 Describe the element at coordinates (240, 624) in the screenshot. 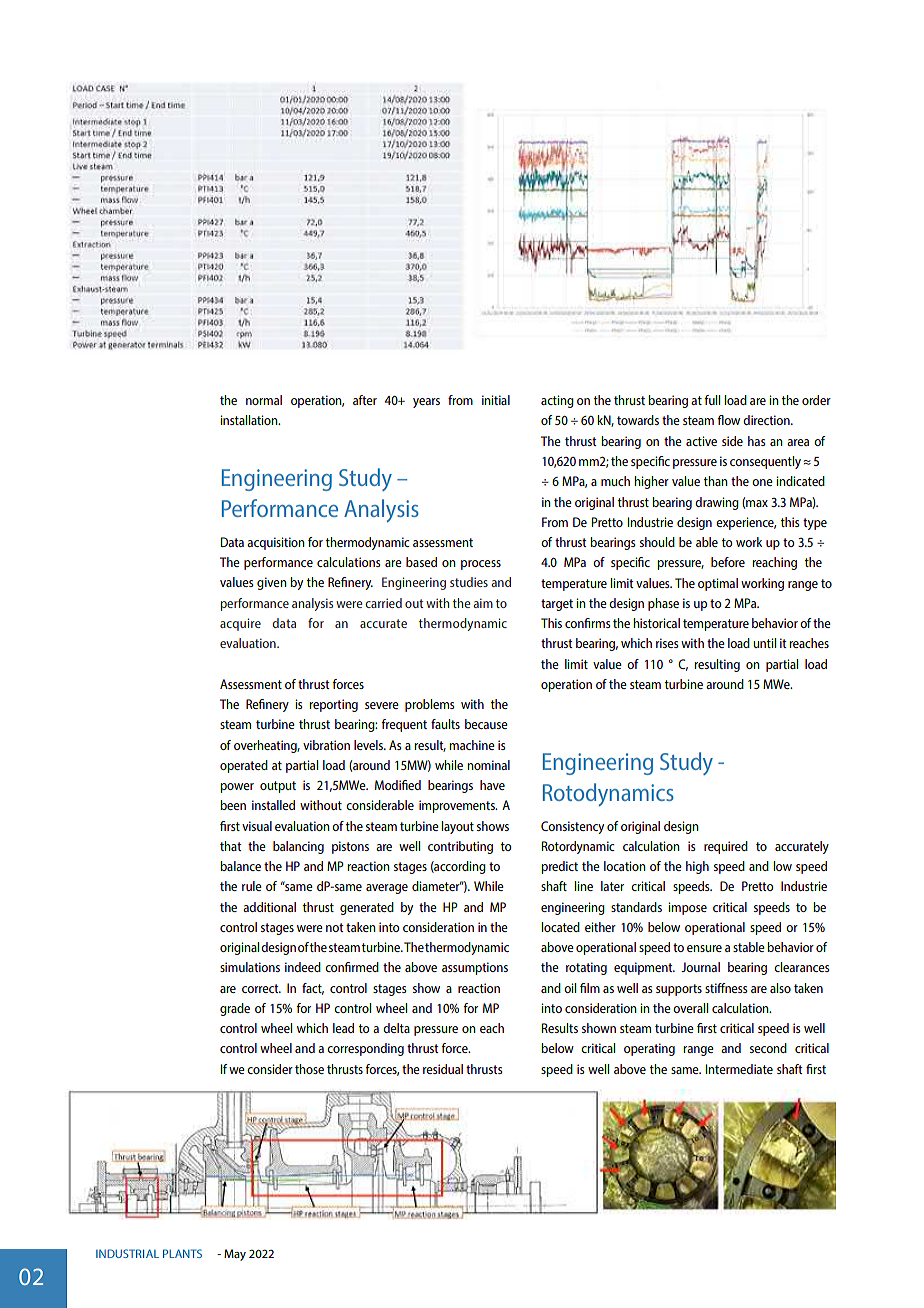

I see `acquire` at that location.
